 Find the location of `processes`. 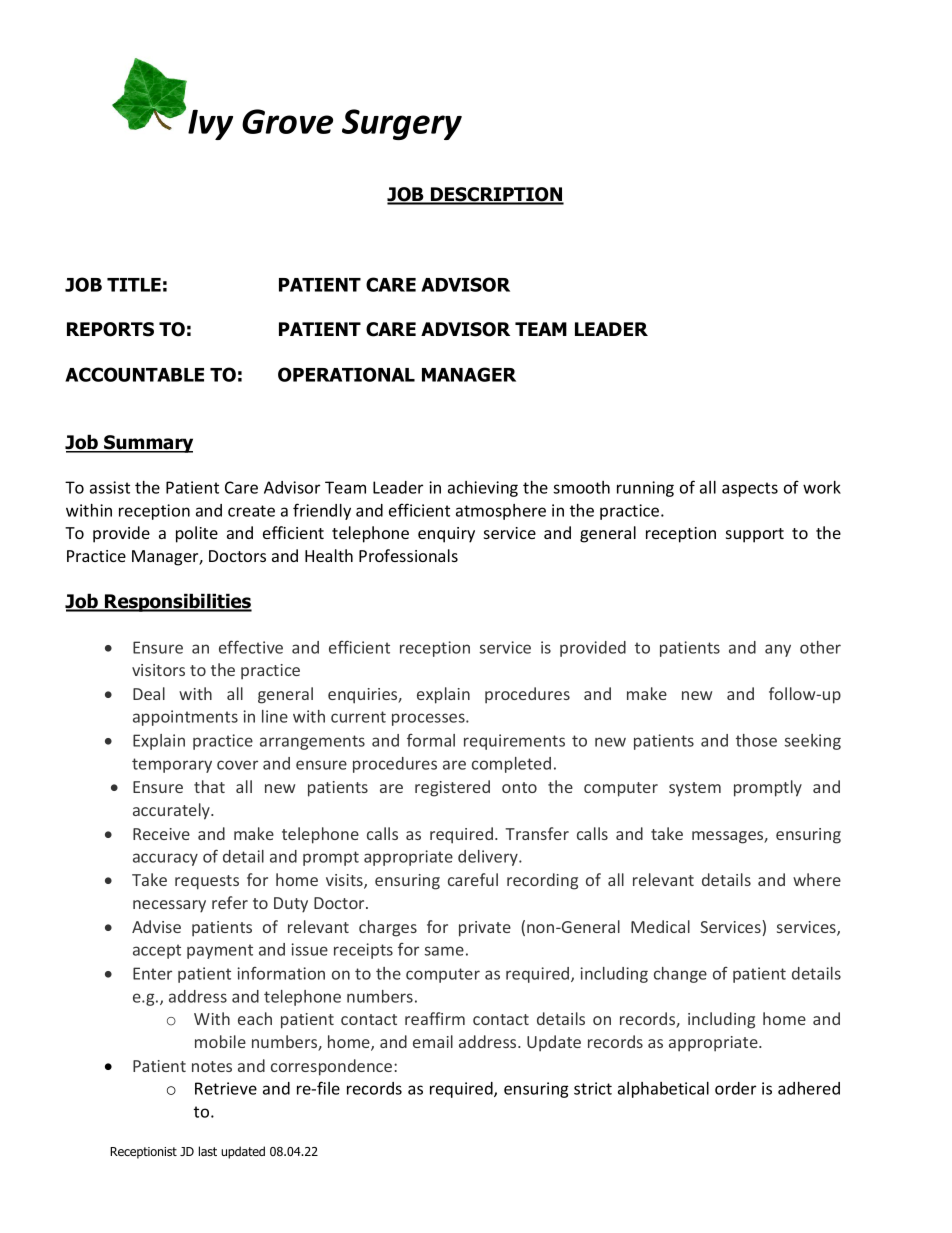

processes is located at coordinates (429, 719).
